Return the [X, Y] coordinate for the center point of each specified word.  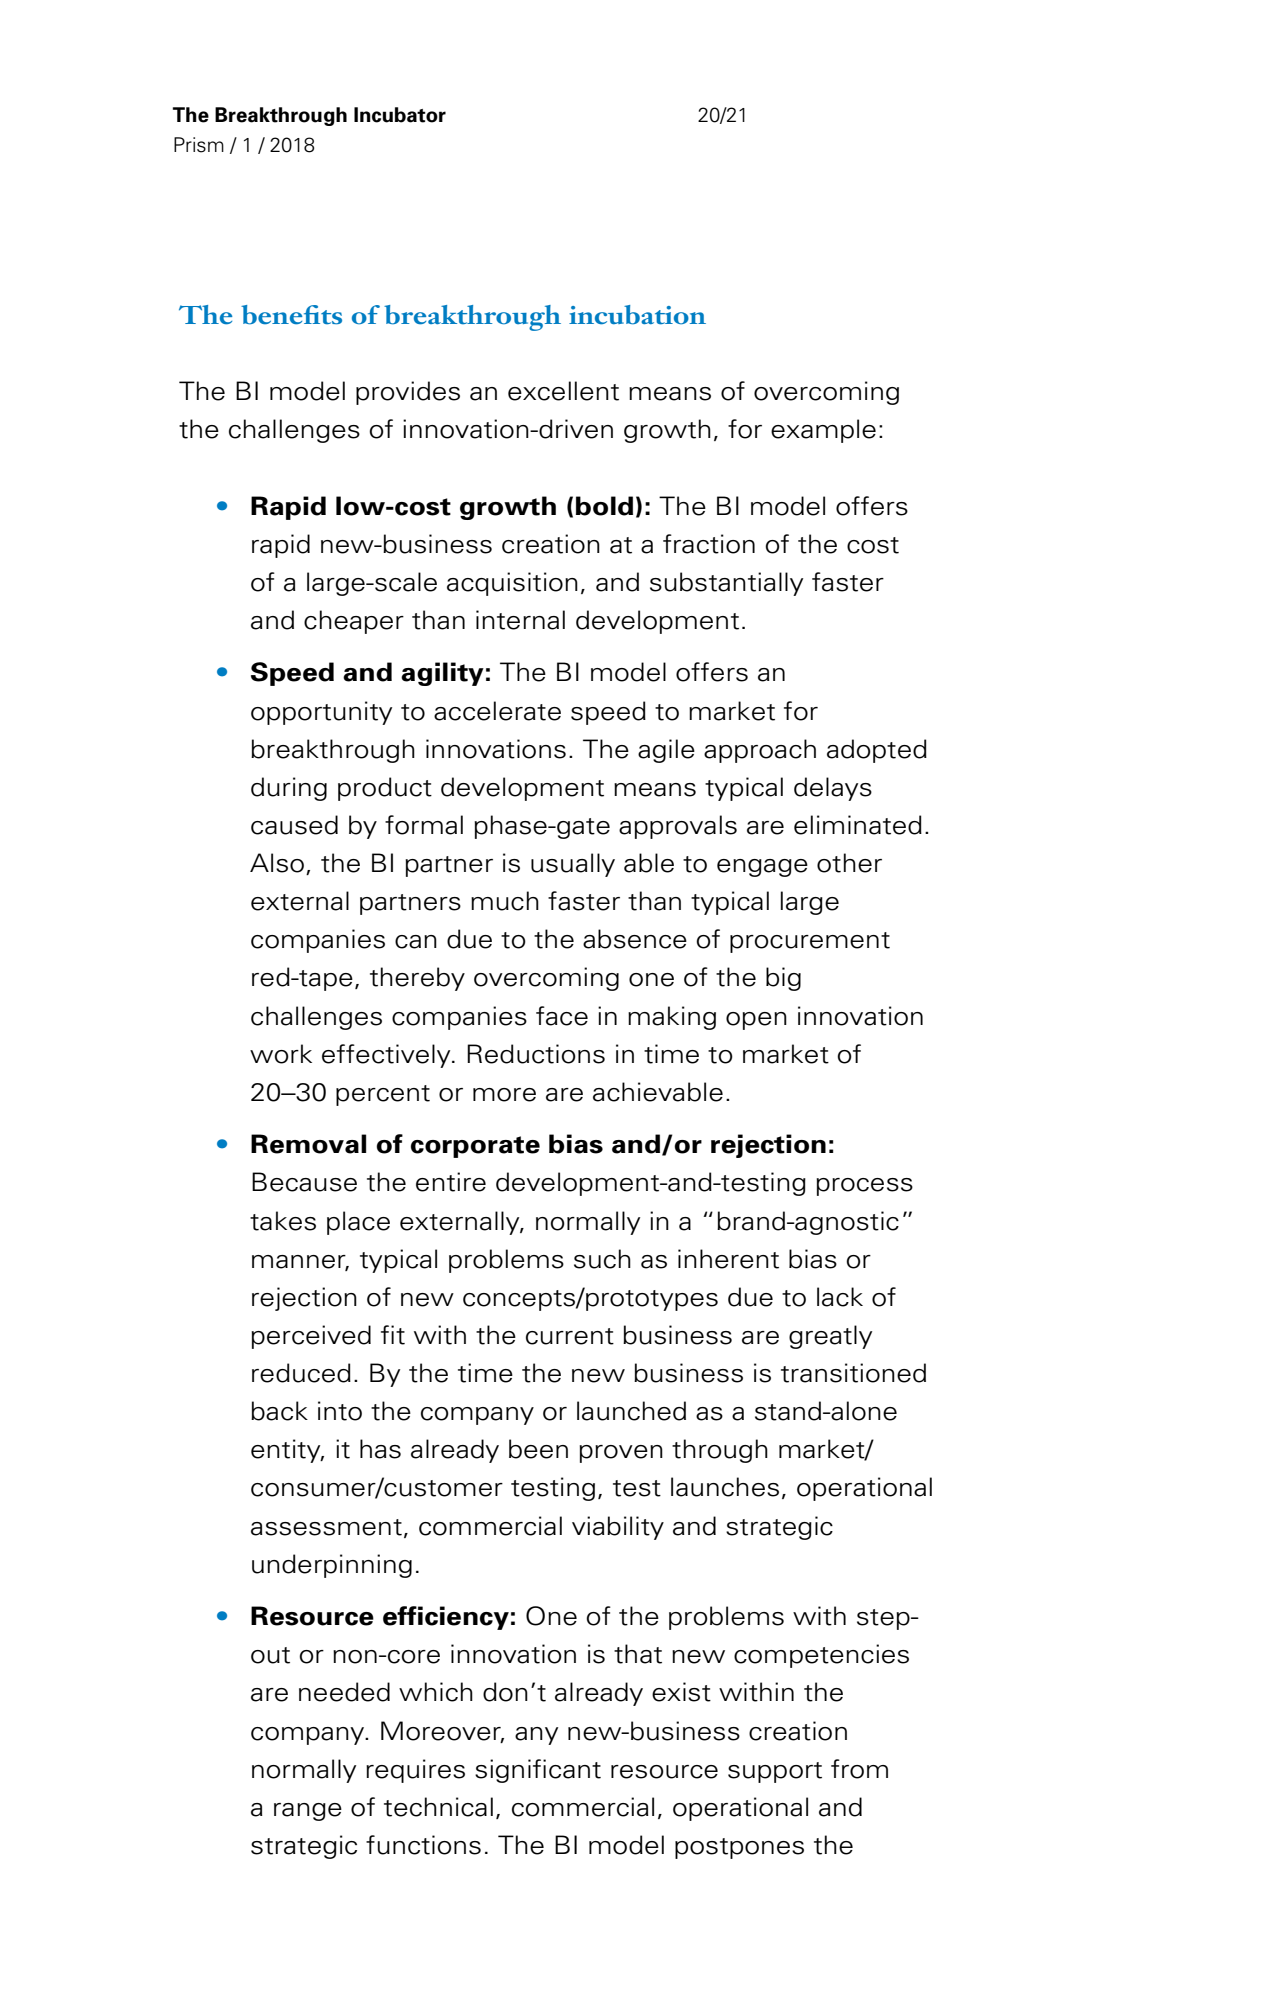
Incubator [400, 115]
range [308, 1812]
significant [538, 1771]
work [281, 1054]
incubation [637, 315]
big [783, 979]
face [562, 1016]
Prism [199, 145]
